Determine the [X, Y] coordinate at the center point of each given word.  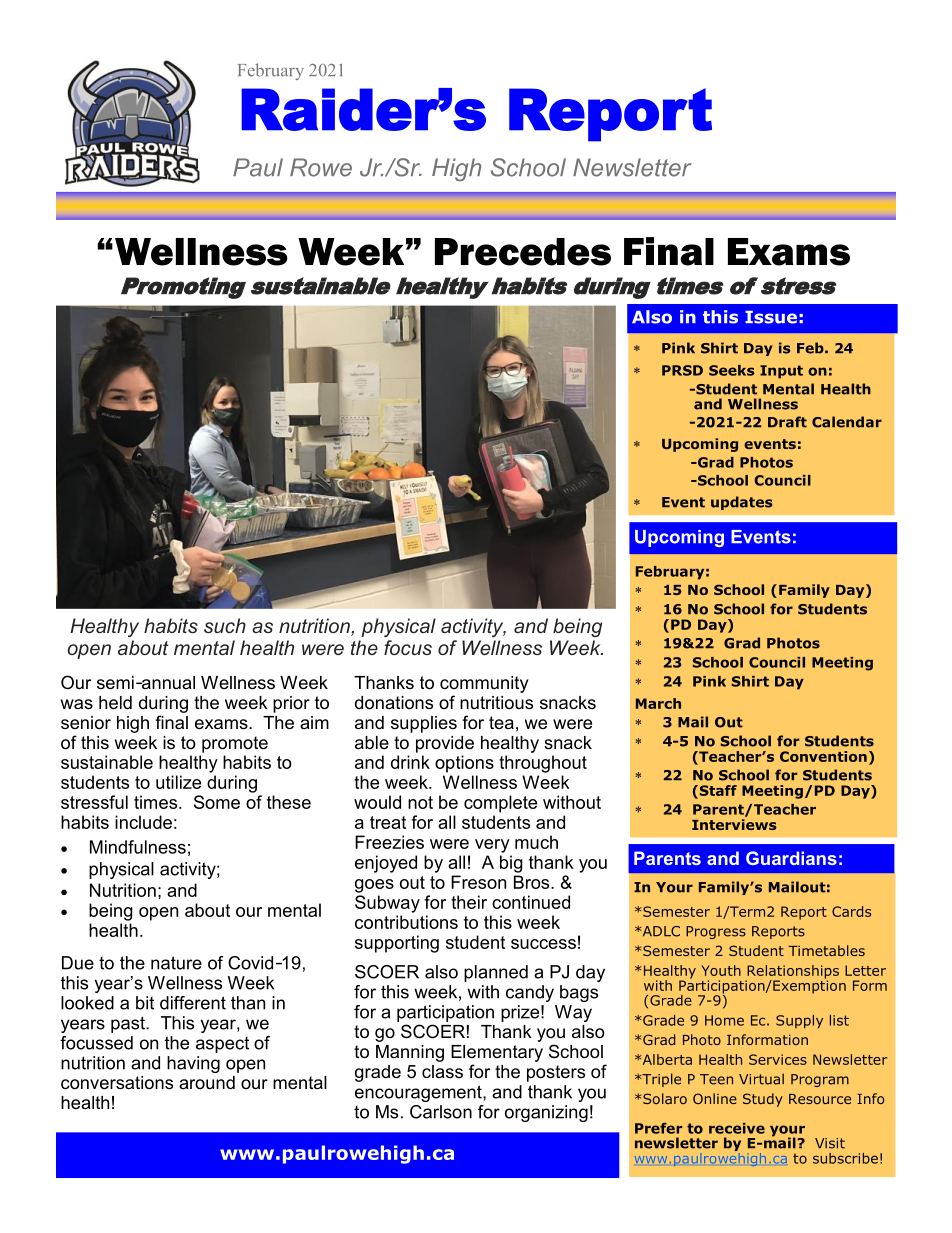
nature [176, 963]
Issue [771, 317]
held [115, 703]
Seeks [731, 370]
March [658, 703]
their [469, 902]
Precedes [523, 252]
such [225, 625]
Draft [787, 422]
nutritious [496, 703]
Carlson [441, 1112]
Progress [716, 932]
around [207, 1083]
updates [742, 503]
